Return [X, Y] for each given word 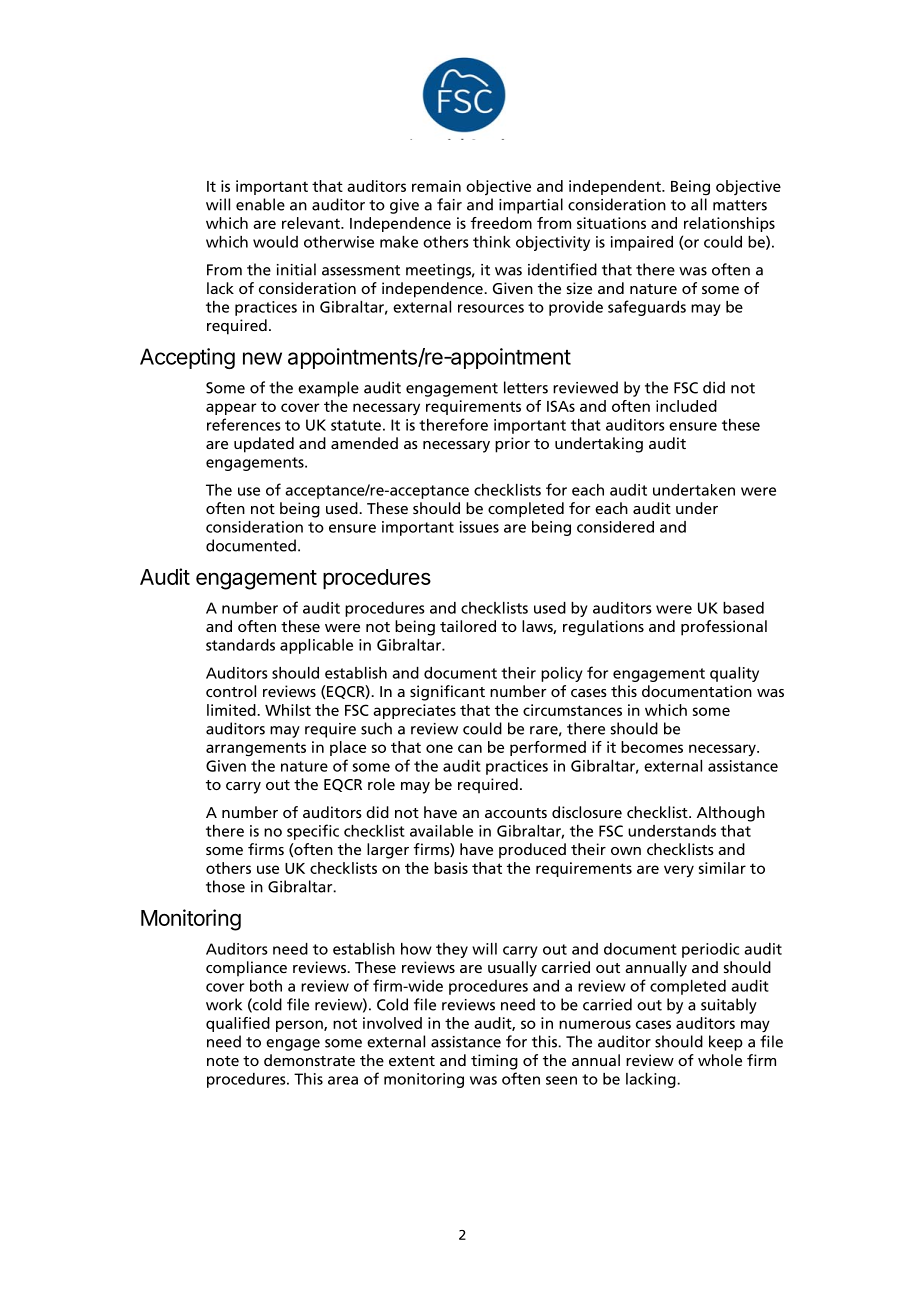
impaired [642, 243]
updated [264, 445]
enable [260, 204]
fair [449, 204]
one [439, 748]
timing [494, 1062]
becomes [652, 747]
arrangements [256, 749]
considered [615, 527]
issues [479, 527]
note [223, 1061]
